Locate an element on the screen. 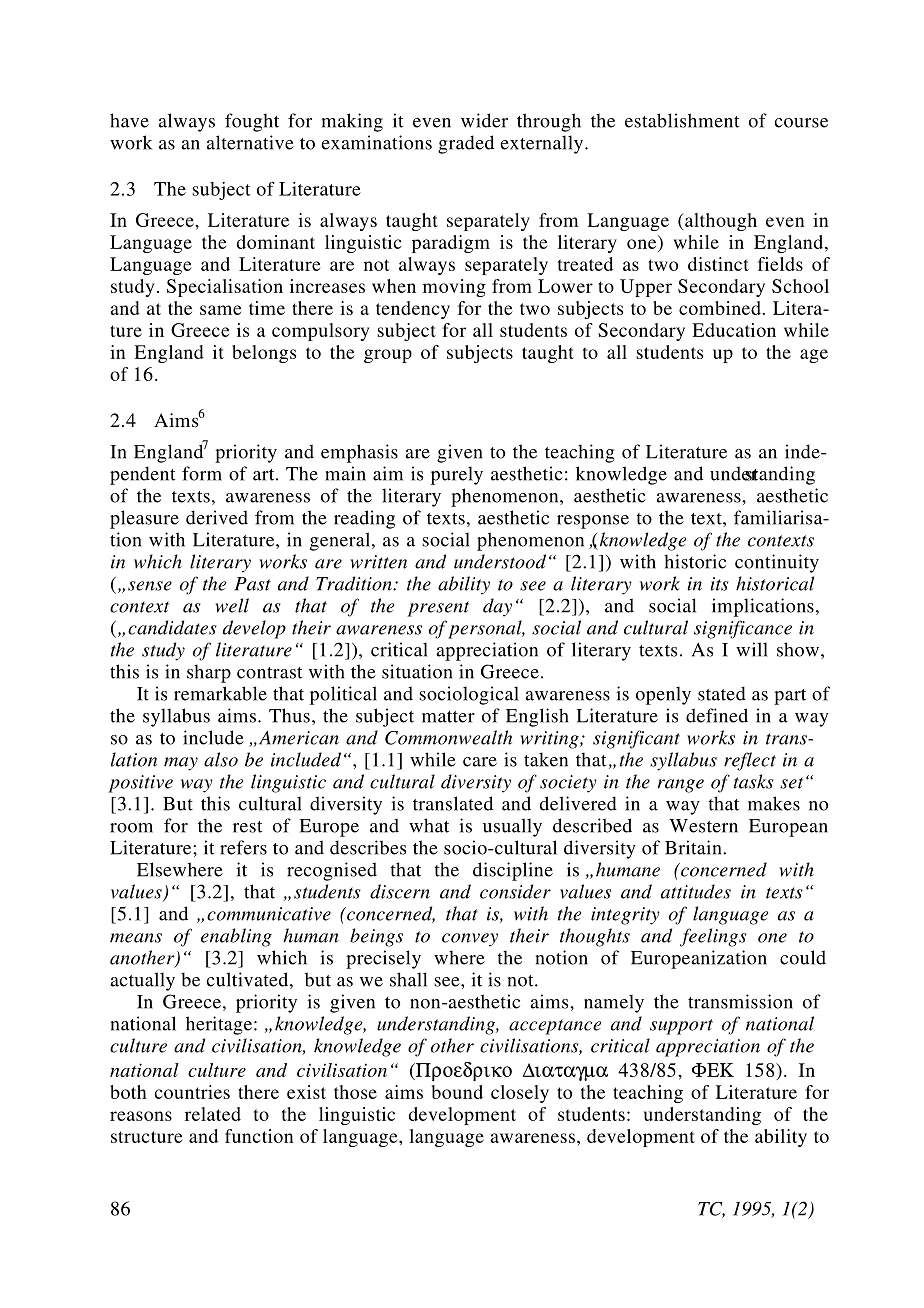  care is located at coordinates (480, 762).
